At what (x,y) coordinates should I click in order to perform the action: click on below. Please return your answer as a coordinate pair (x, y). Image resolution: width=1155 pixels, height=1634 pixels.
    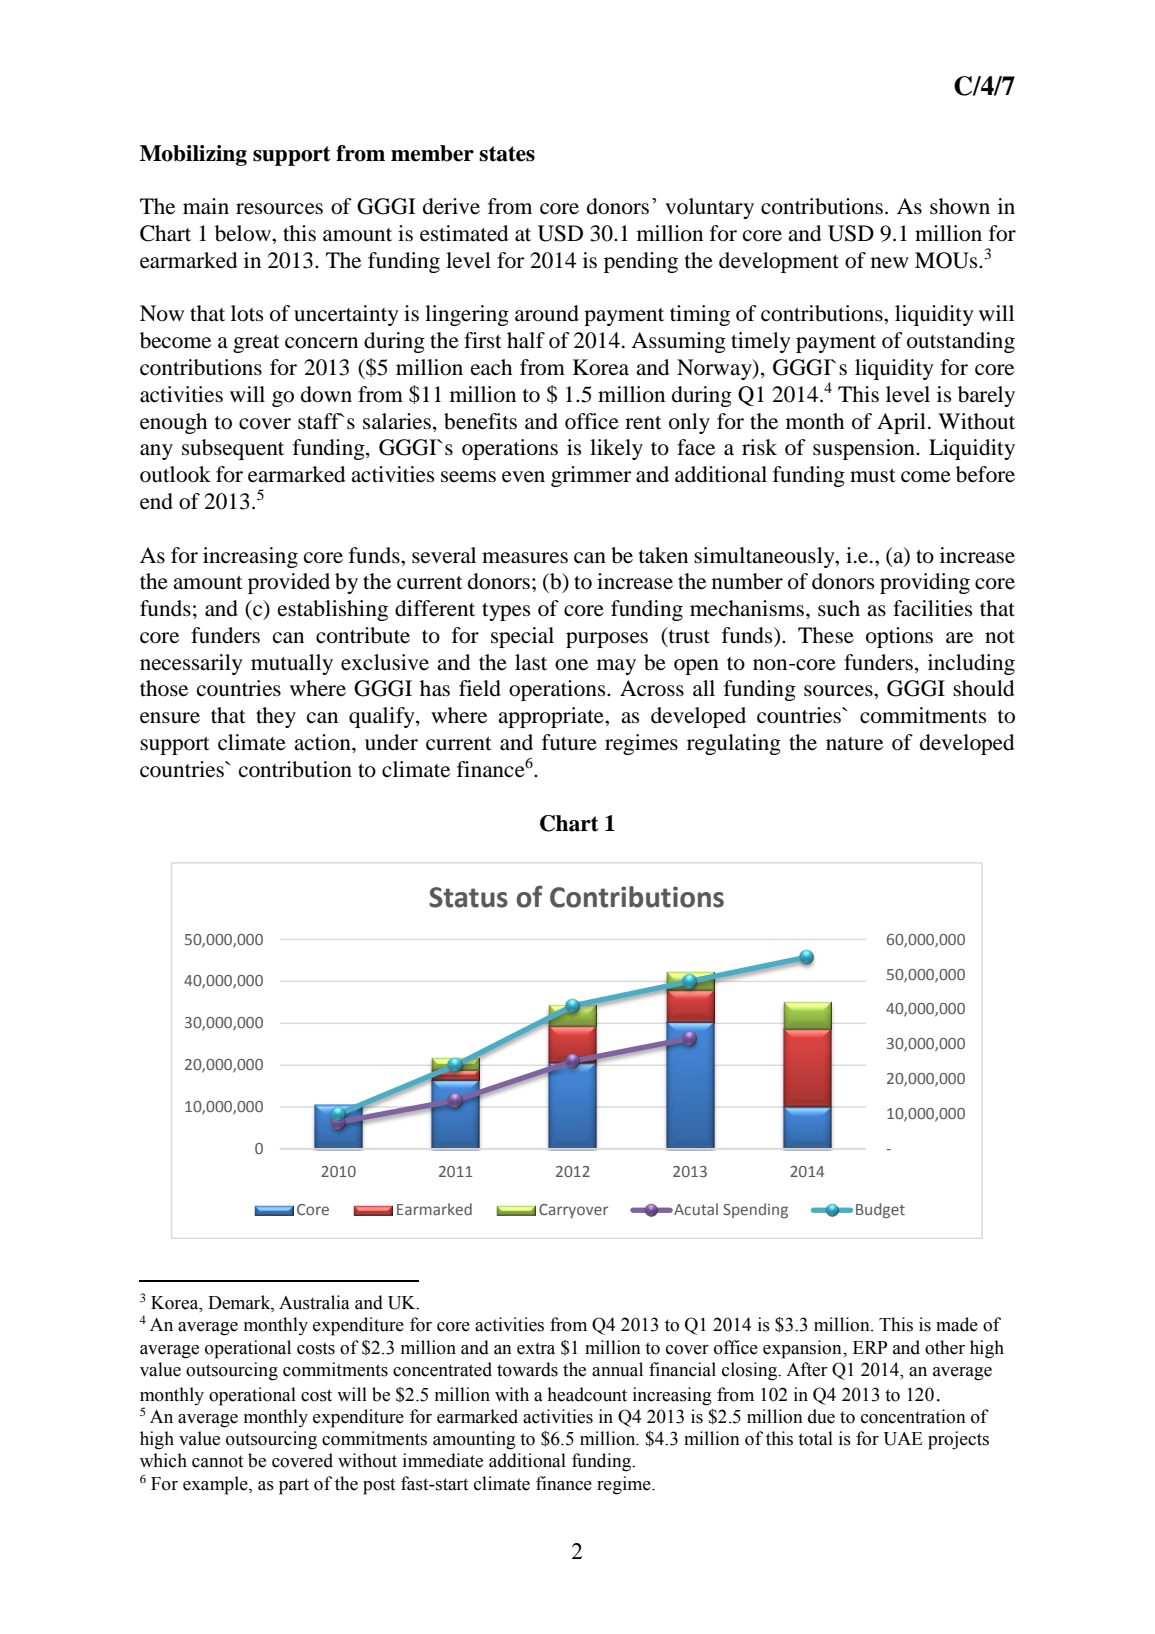
    Looking at the image, I should click on (244, 233).
